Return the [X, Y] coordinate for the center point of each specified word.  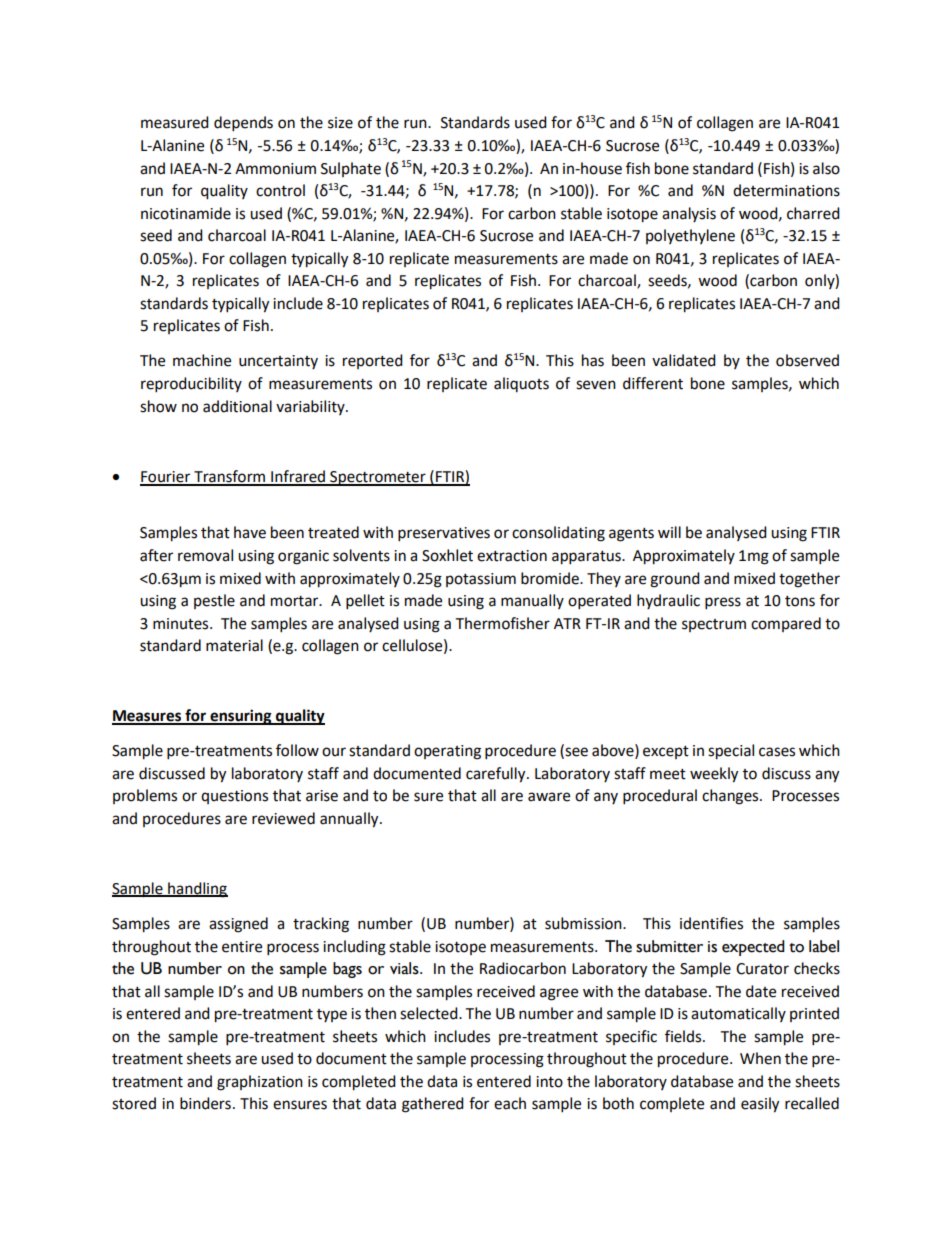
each [510, 1103]
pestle [214, 601]
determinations [786, 190]
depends [243, 124]
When [760, 1058]
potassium [481, 580]
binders [205, 1103]
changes [731, 797]
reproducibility [191, 385]
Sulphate [351, 169]
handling [197, 890]
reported [373, 361]
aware [549, 797]
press [723, 603]
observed [807, 360]
